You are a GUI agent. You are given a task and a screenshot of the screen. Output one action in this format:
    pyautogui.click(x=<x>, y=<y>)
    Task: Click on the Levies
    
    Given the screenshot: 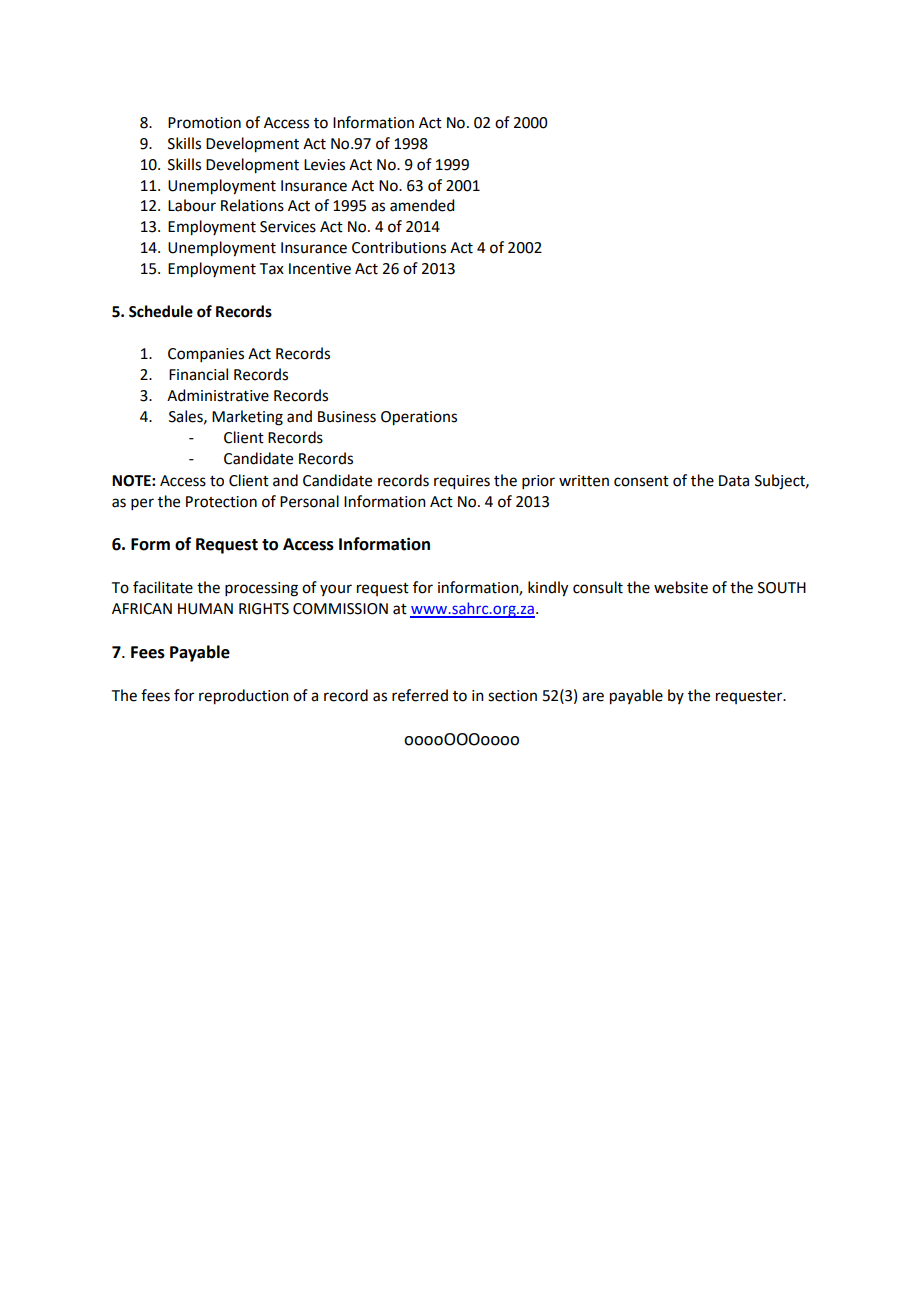 What is the action you would take?
    pyautogui.click(x=324, y=165)
